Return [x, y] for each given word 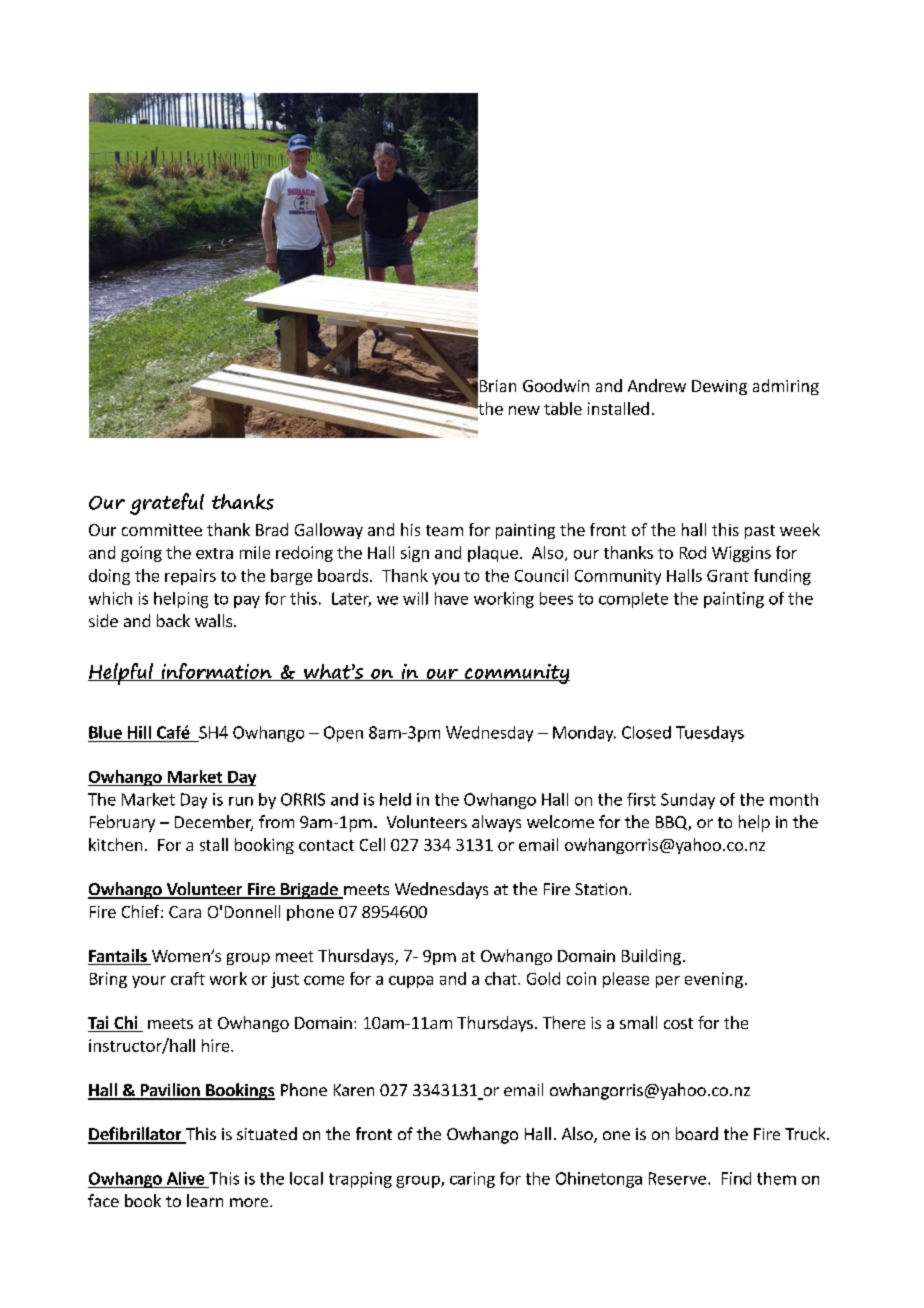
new [524, 410]
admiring [786, 387]
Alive [185, 1178]
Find [736, 1178]
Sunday [688, 801]
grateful [167, 504]
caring [472, 1180]
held [395, 799]
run [241, 801]
